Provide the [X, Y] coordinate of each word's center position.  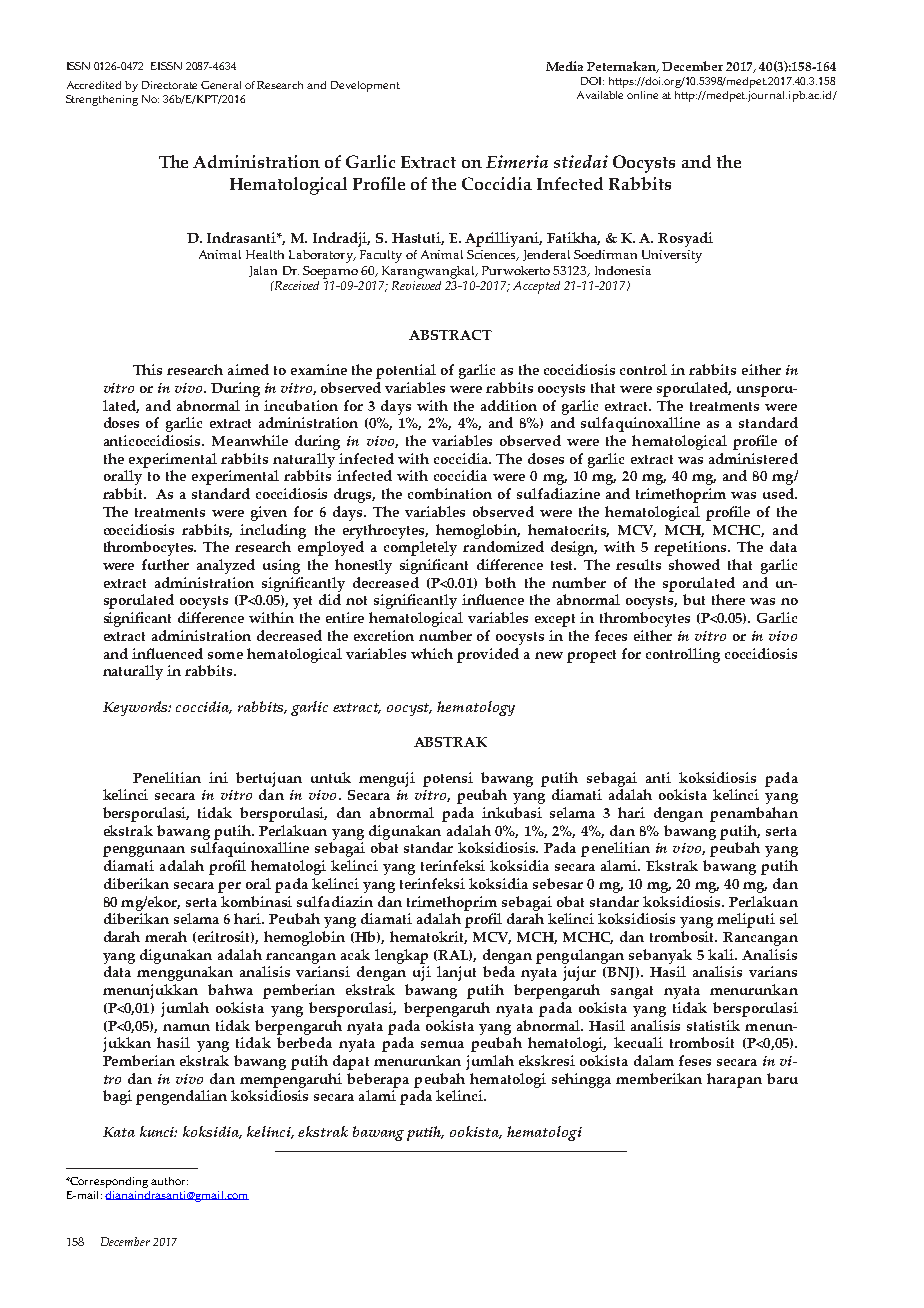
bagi [117, 1097]
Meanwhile [250, 440]
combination [450, 493]
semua [442, 1044]
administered [753, 458]
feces [611, 635]
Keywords [137, 708]
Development [365, 86]
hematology [476, 708]
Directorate [169, 85]
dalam [654, 1060]
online [642, 95]
